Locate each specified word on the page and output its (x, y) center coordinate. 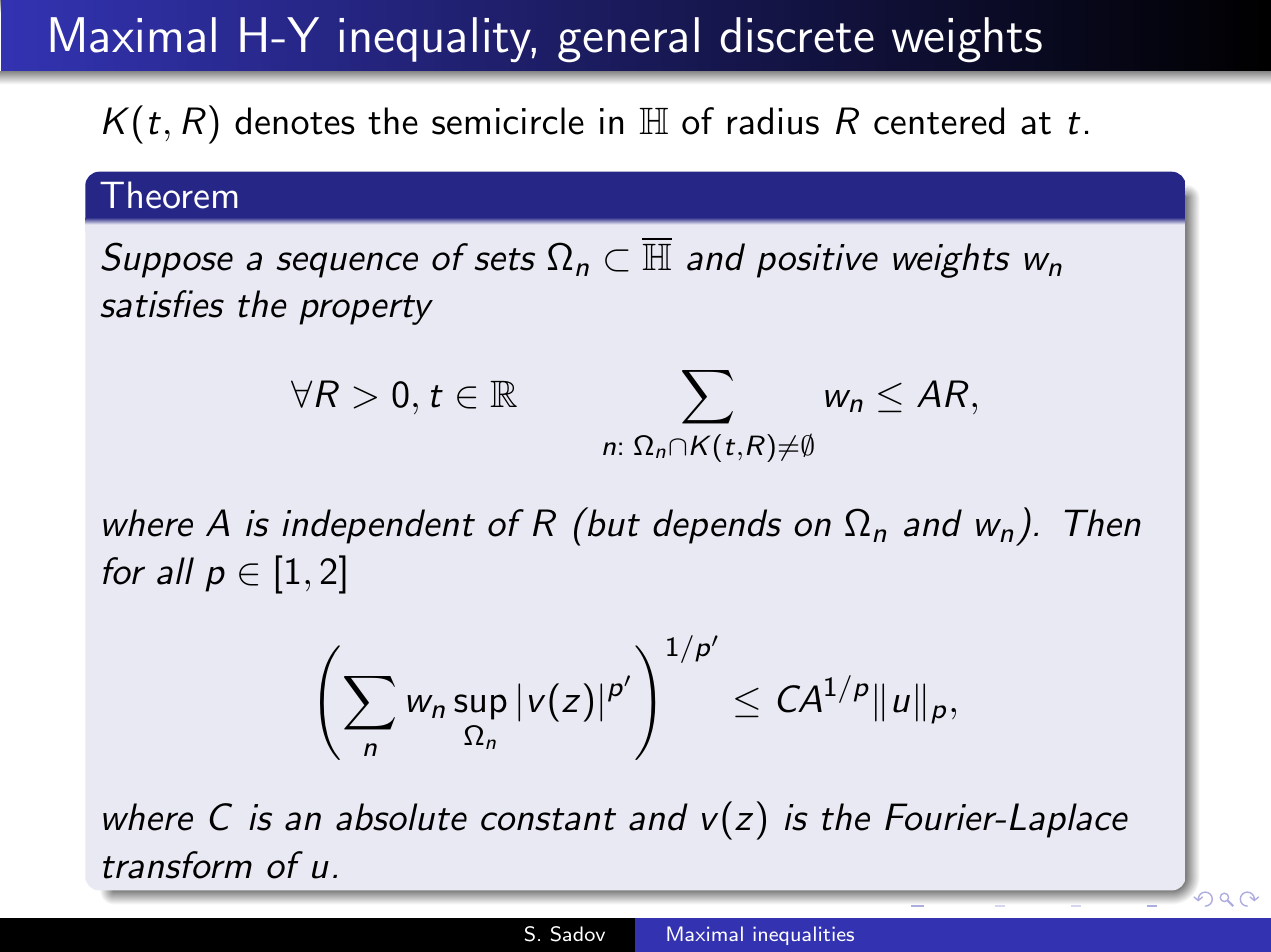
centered (939, 121)
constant (548, 819)
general (628, 40)
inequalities (803, 935)
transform (177, 865)
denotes (294, 121)
